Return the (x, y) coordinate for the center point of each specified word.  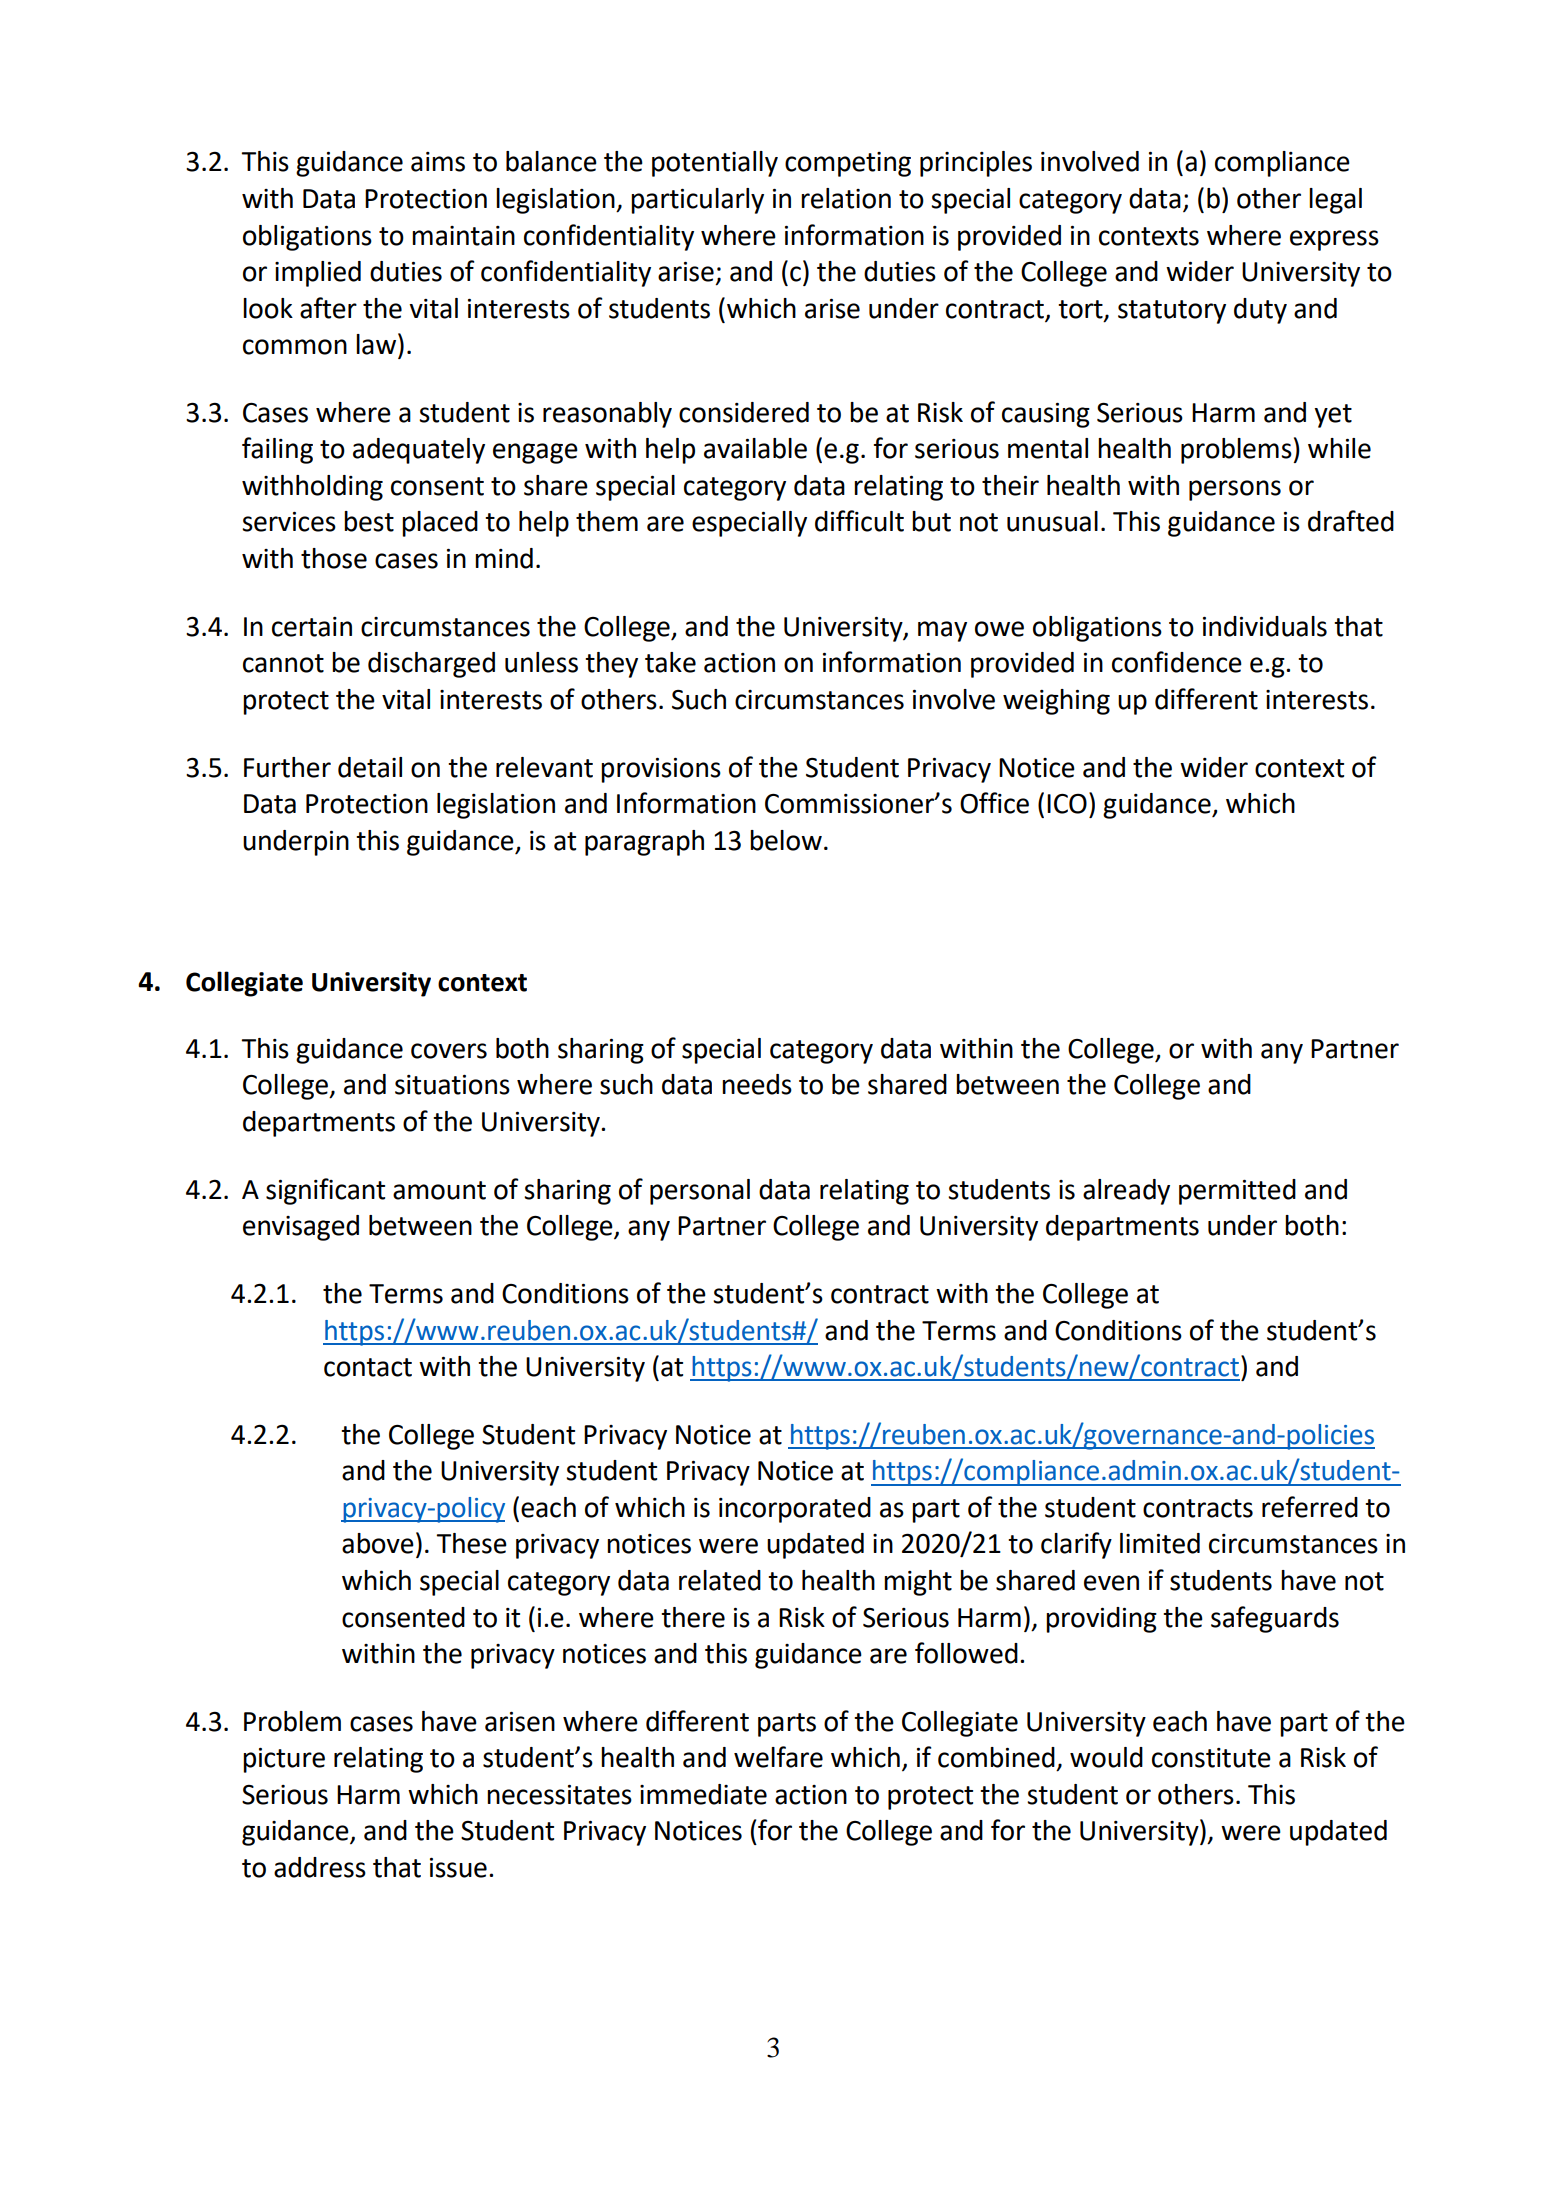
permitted (1237, 1192)
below (786, 840)
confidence (1177, 662)
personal (700, 1192)
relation (846, 198)
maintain (463, 236)
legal (1335, 201)
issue (458, 1868)
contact (368, 1367)
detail (370, 767)
